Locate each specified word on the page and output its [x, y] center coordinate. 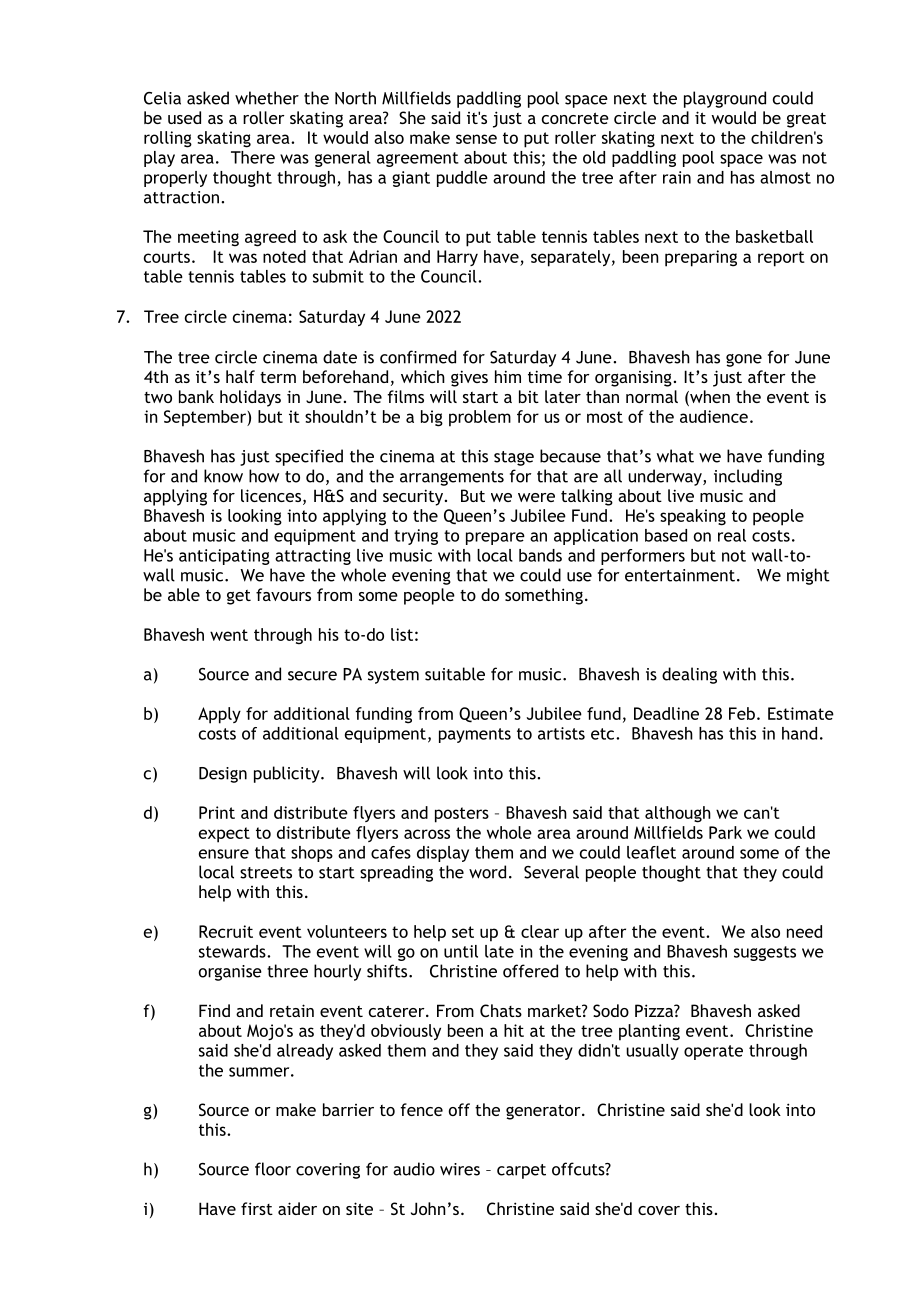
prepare [495, 538]
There [253, 157]
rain [677, 177]
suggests [765, 953]
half [240, 376]
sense [476, 139]
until [461, 951]
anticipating [224, 557]
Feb [742, 713]
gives [469, 378]
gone [744, 360]
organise [230, 973]
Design [223, 775]
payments [475, 735]
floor [273, 1169]
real [732, 535]
